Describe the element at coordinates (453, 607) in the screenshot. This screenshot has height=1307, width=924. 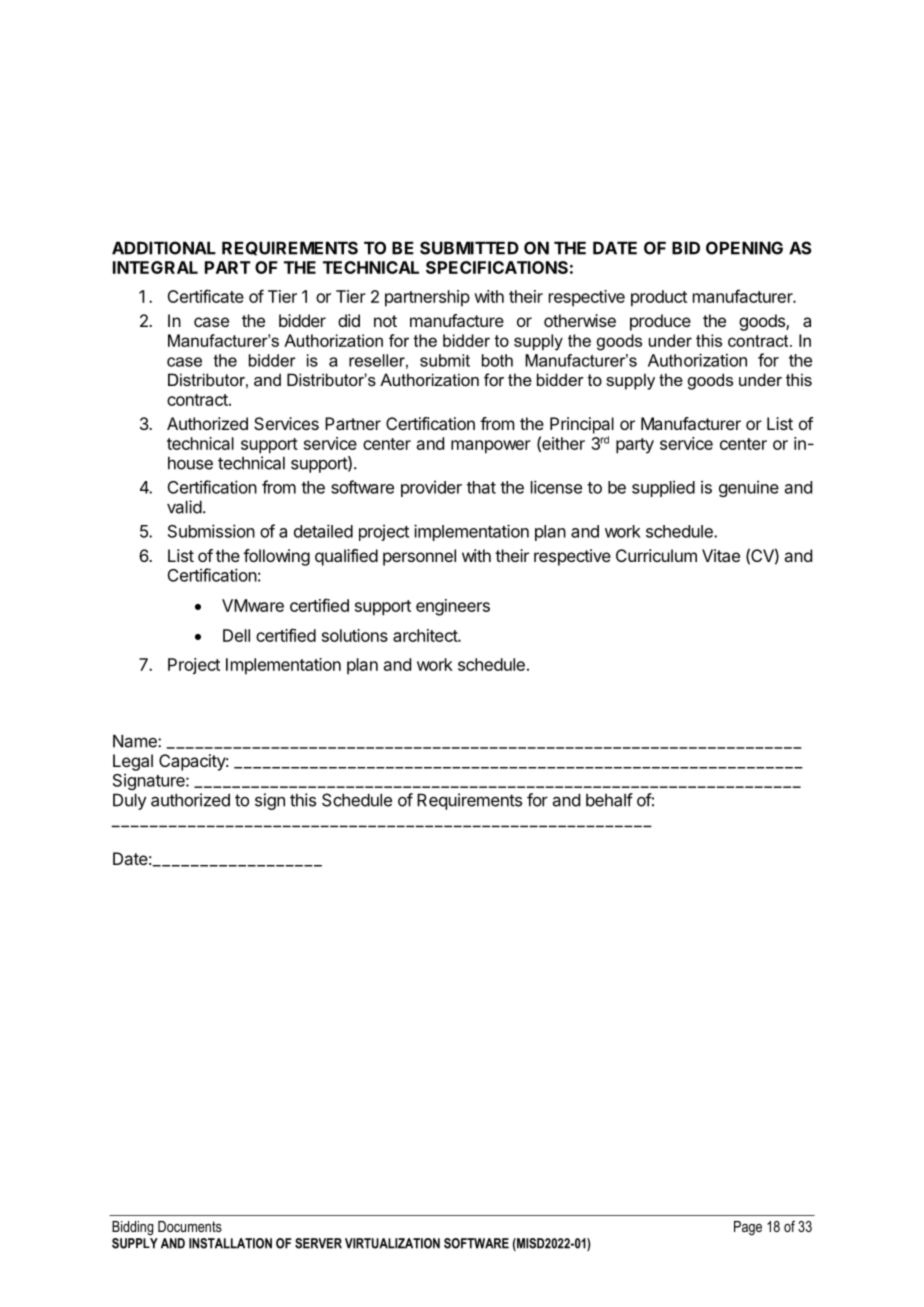
I see `engineers` at that location.
